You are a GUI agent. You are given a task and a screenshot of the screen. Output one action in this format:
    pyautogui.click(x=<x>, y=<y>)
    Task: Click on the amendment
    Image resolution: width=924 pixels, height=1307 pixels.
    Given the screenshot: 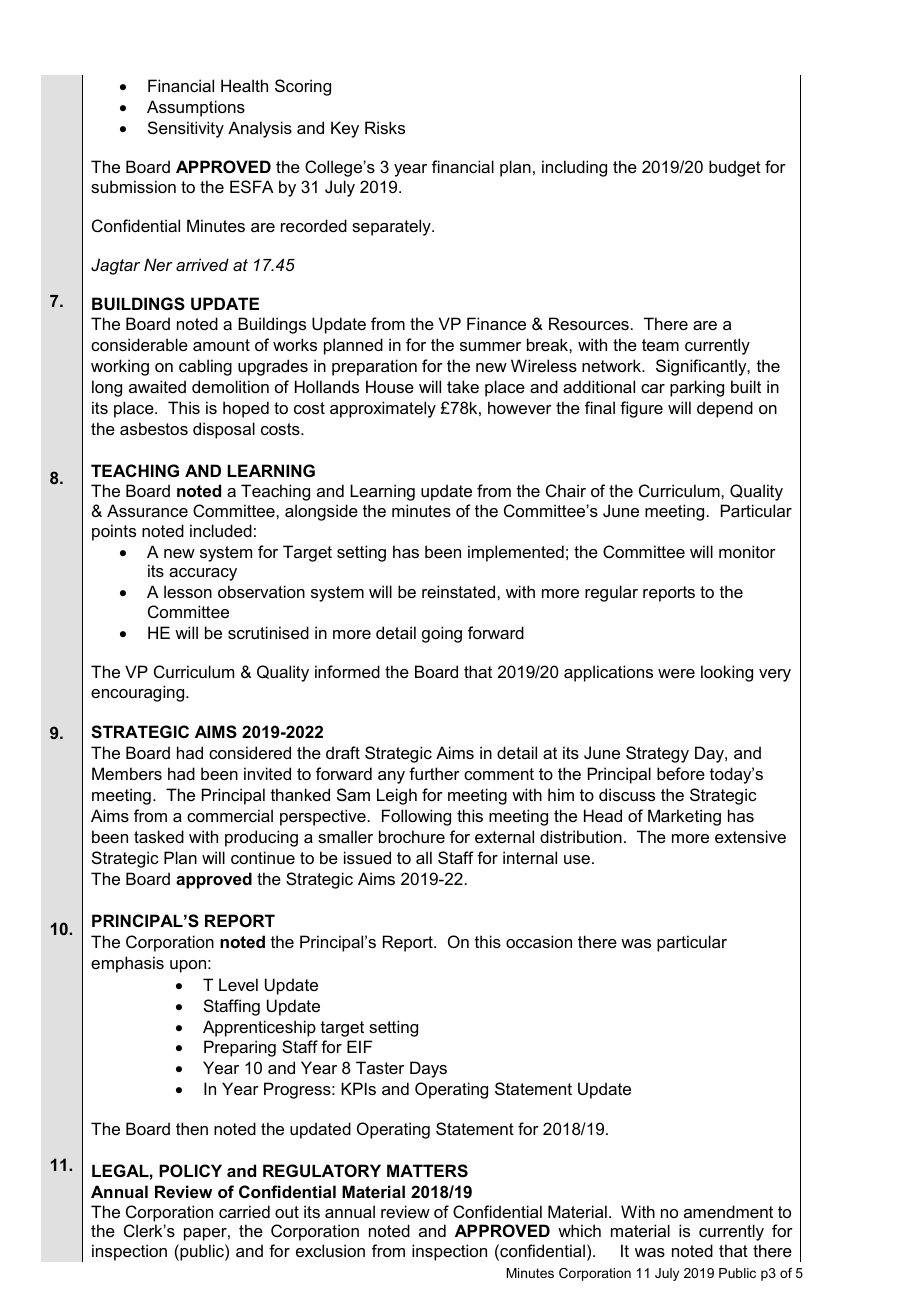 What is the action you would take?
    pyautogui.click(x=728, y=1211)
